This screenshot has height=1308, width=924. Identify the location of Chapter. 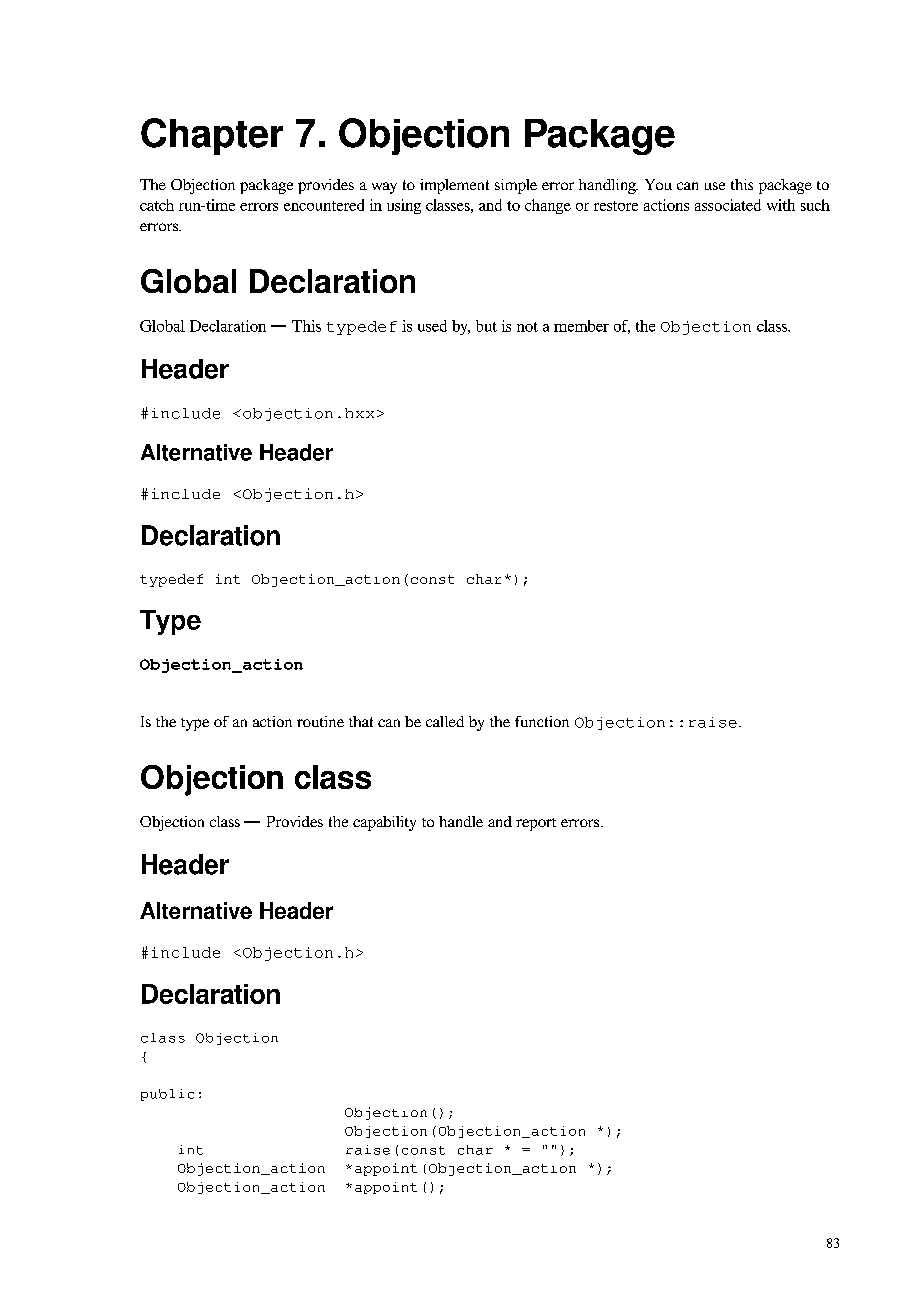
(212, 136).
